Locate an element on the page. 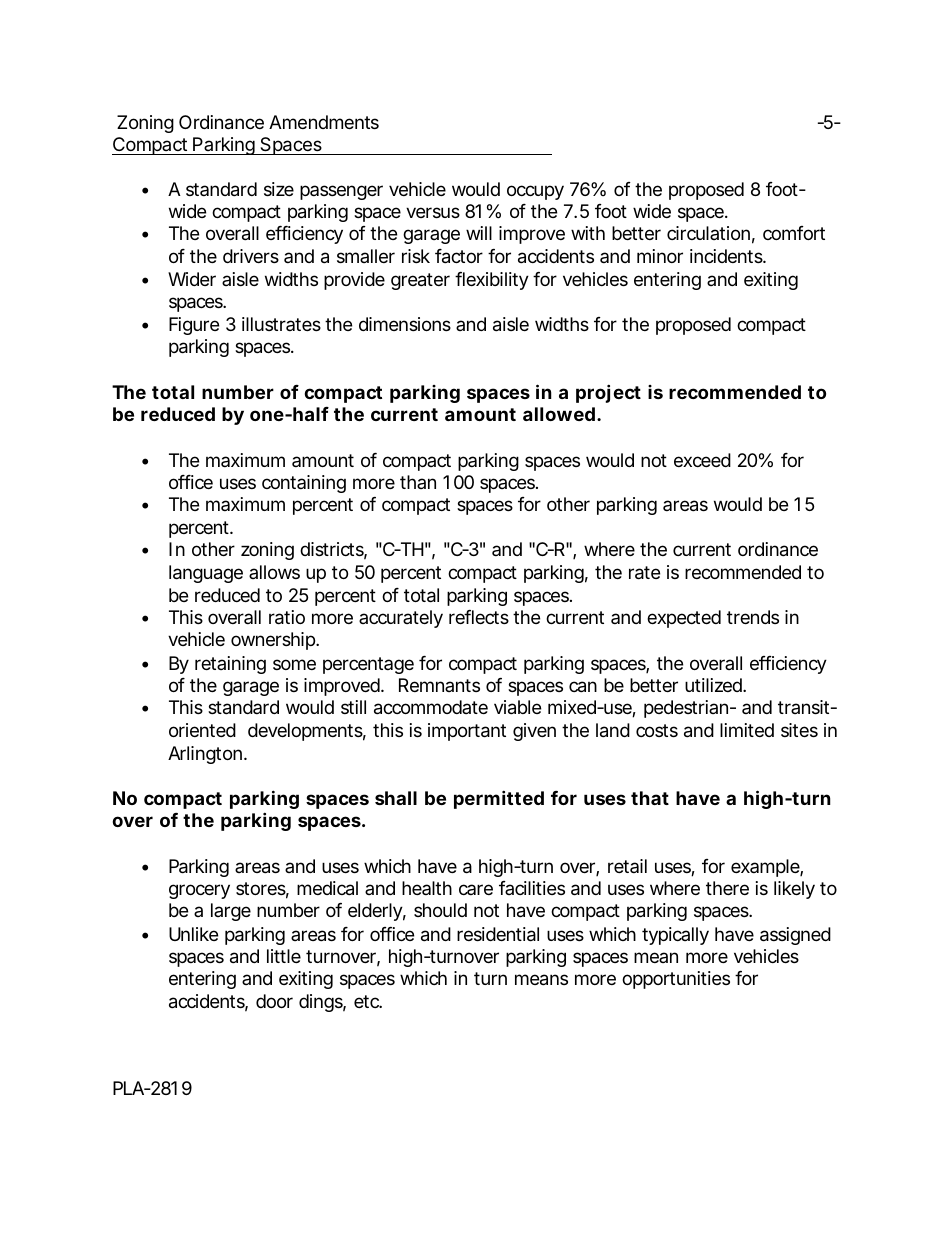 The width and height of the page is (952, 1233). versus is located at coordinates (433, 212).
